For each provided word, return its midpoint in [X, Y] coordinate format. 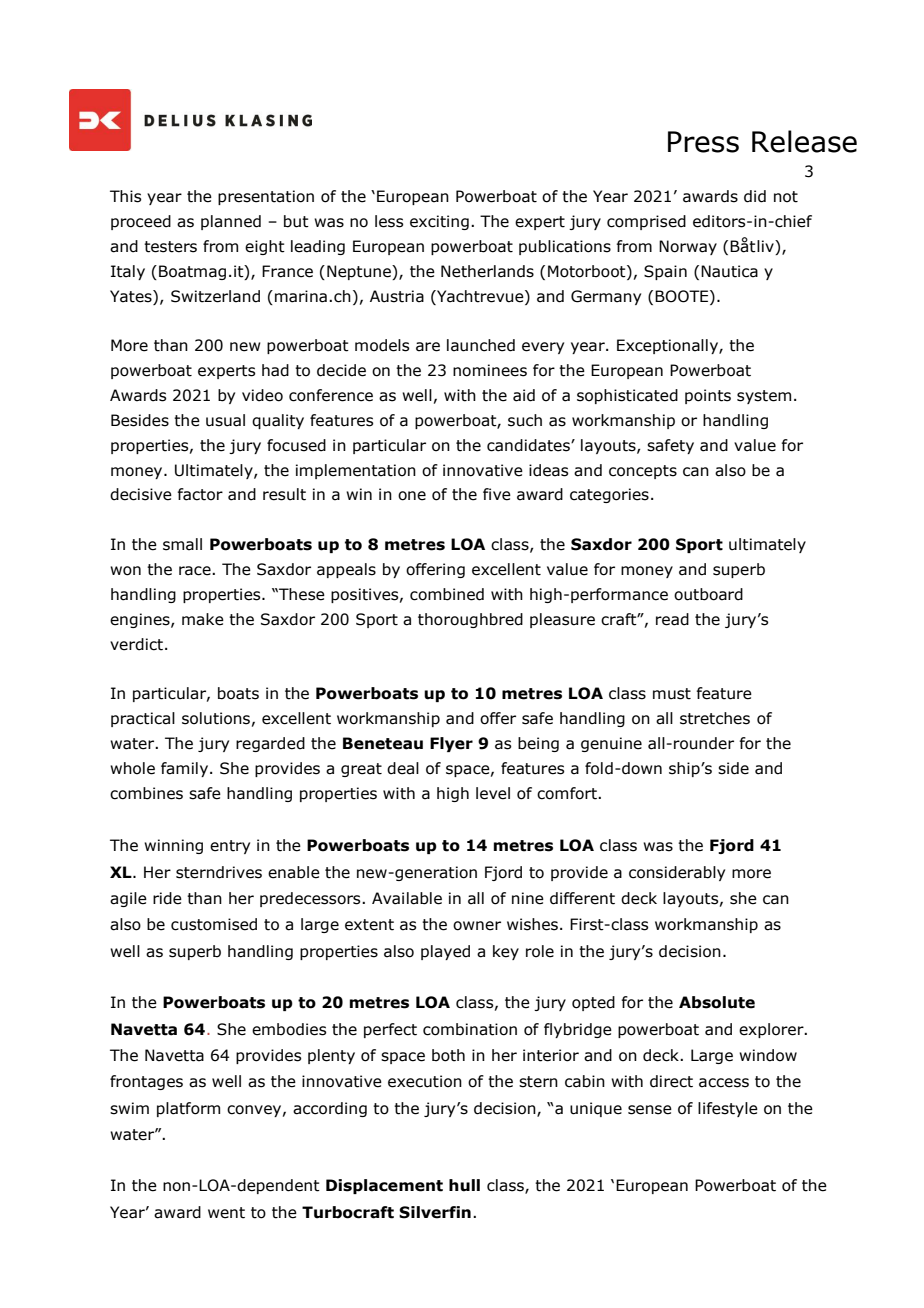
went [226, 1213]
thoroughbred [470, 620]
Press [703, 142]
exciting [439, 222]
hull [464, 1185]
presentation [266, 197]
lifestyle [728, 1109]
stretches [715, 718]
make [203, 619]
